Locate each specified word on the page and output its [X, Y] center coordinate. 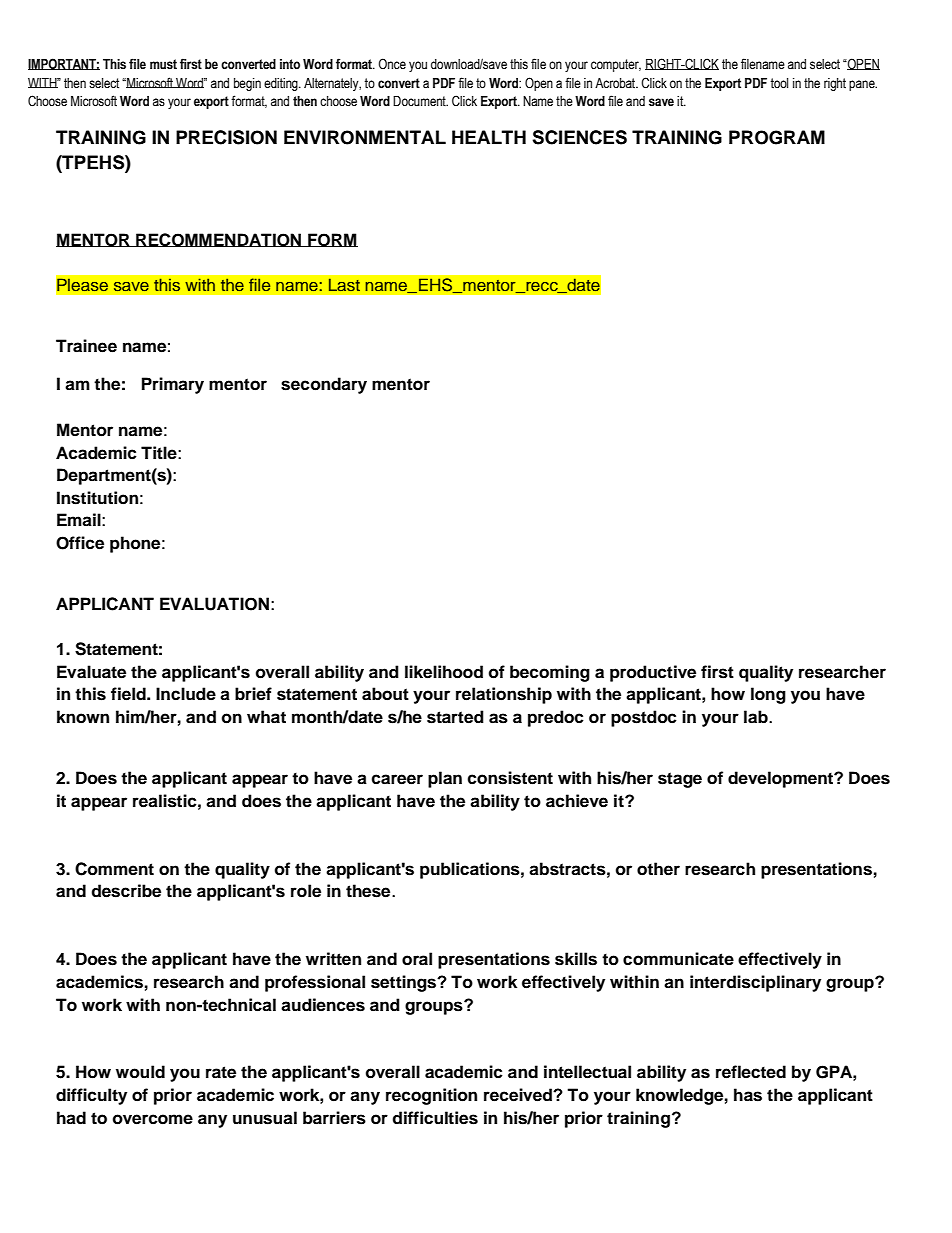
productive [653, 673]
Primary [173, 385]
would [140, 1072]
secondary [324, 385]
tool [779, 83]
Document [420, 101]
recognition [431, 1096]
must [163, 64]
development [781, 779]
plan [445, 779]
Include [186, 694]
